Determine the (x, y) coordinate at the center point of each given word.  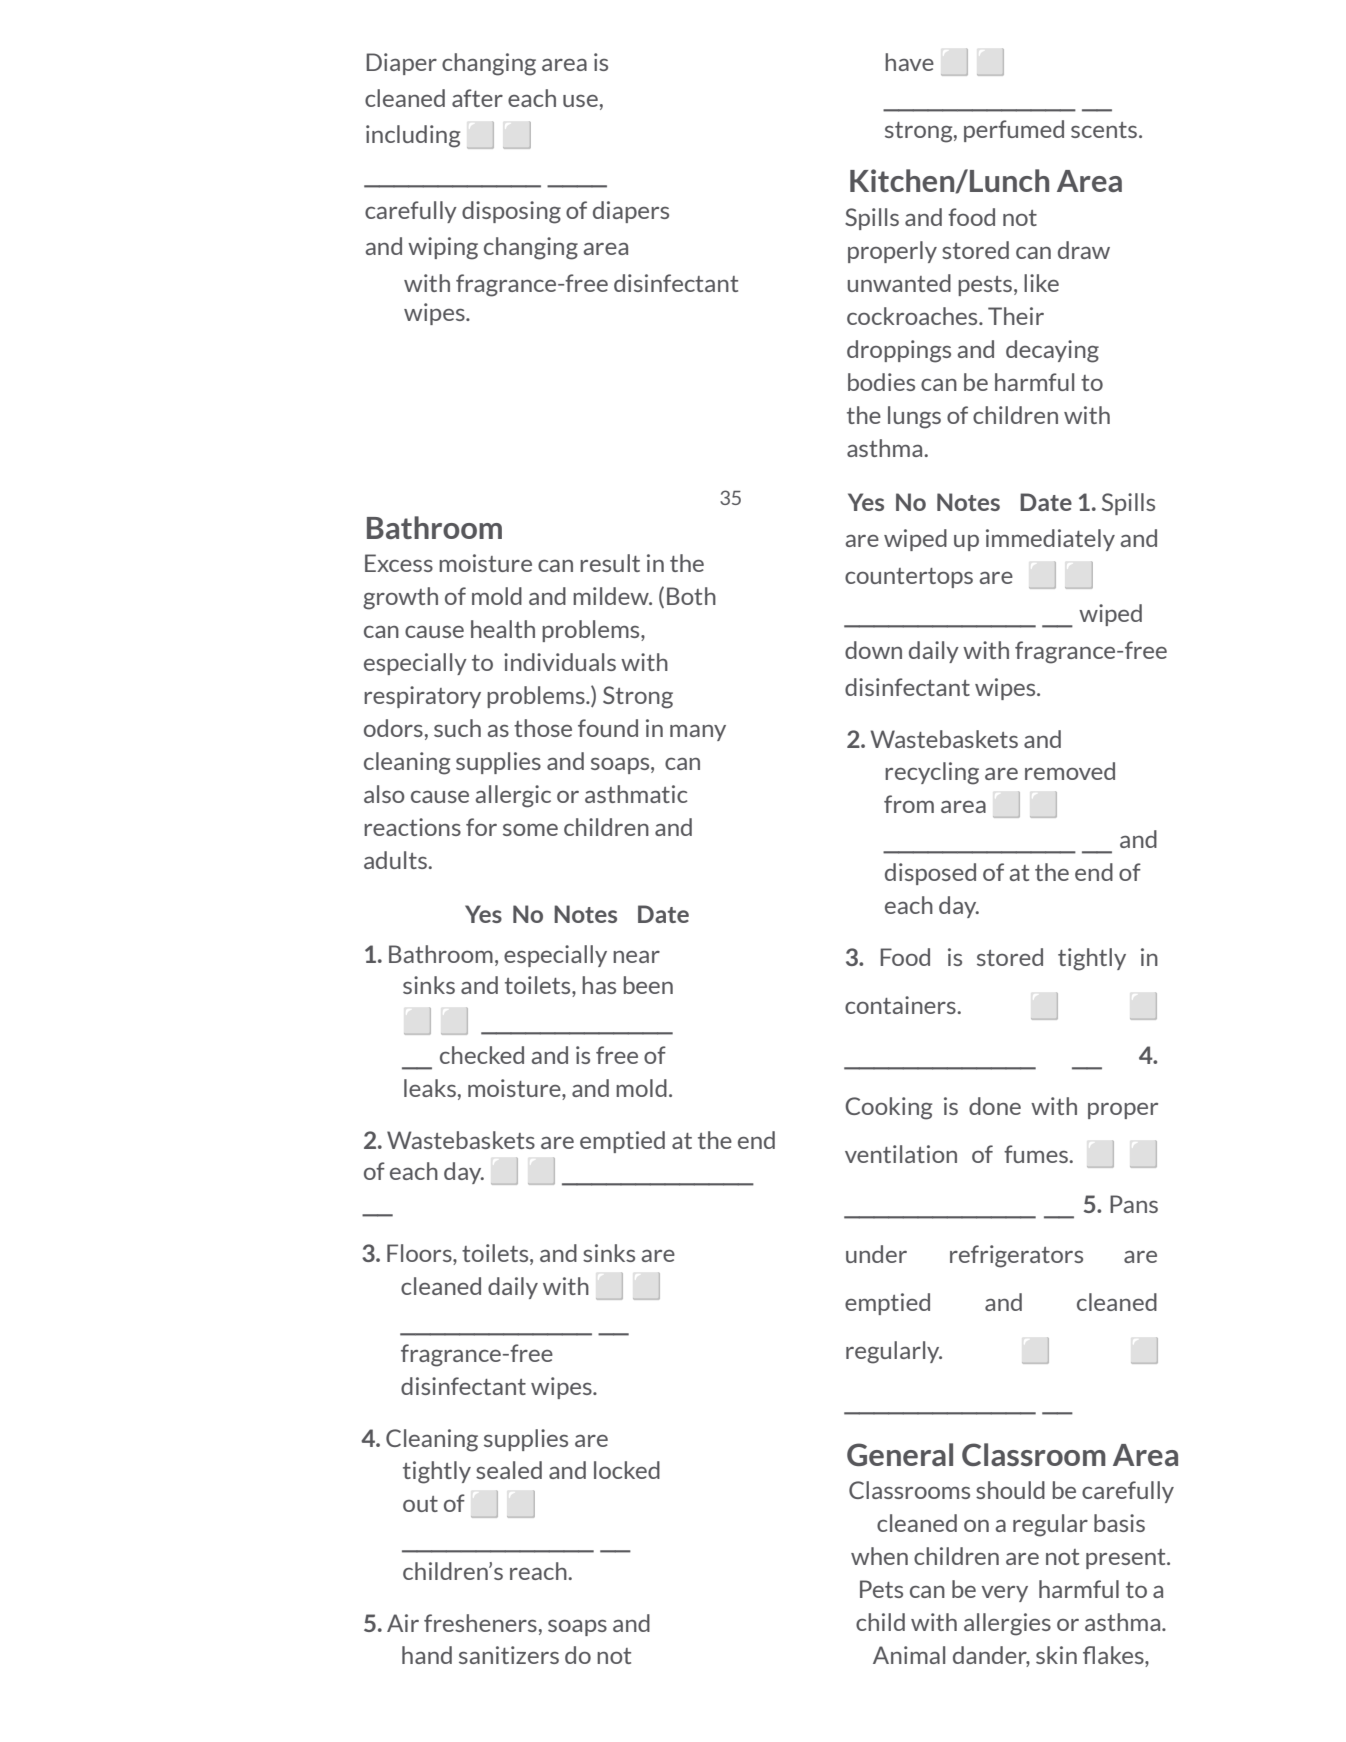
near (636, 957)
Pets (881, 1589)
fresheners (480, 1623)
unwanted (899, 283)
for (481, 827)
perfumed (1014, 131)
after (477, 98)
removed (1070, 771)
